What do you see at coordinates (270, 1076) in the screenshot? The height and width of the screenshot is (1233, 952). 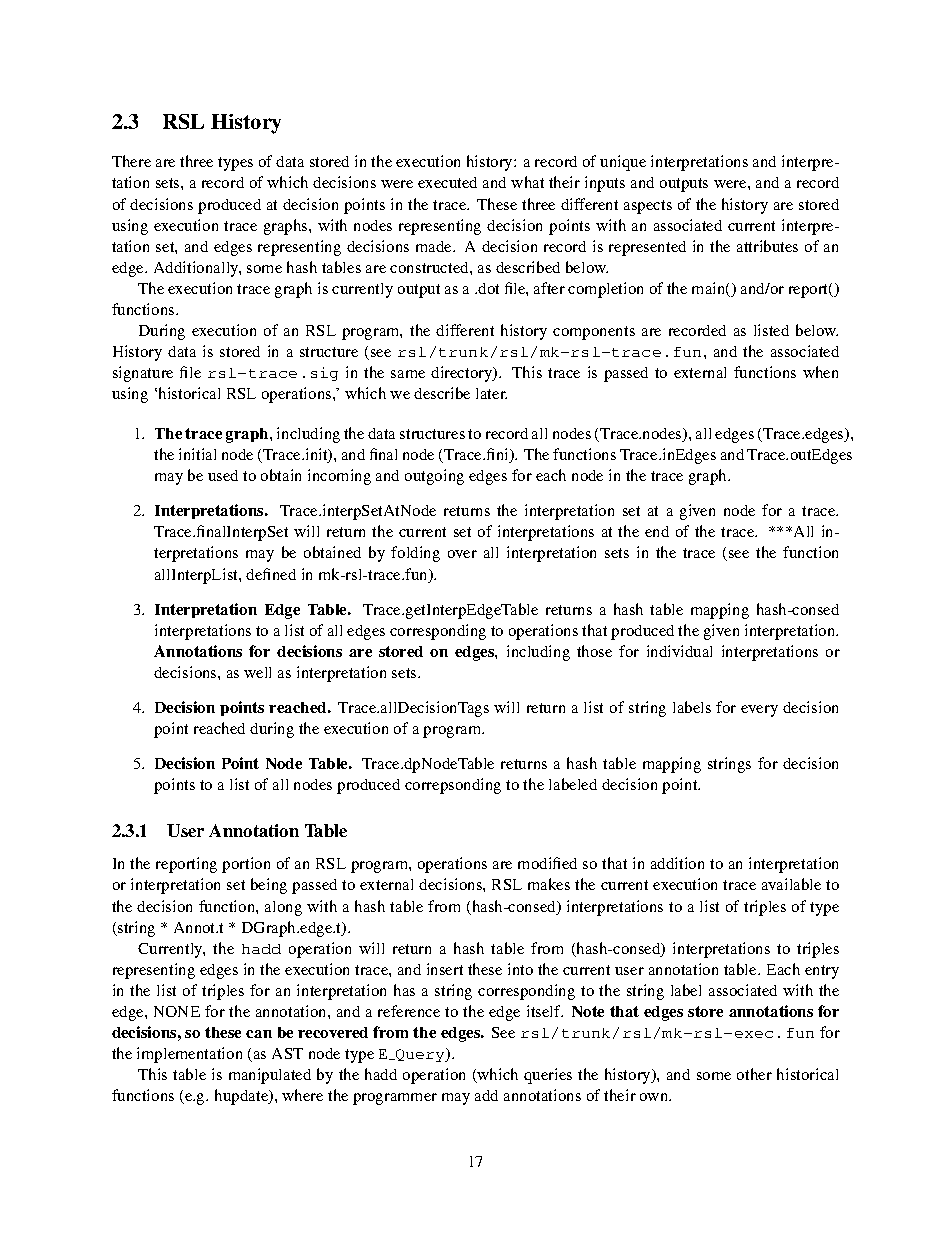 I see `manipulated` at bounding box center [270, 1076].
